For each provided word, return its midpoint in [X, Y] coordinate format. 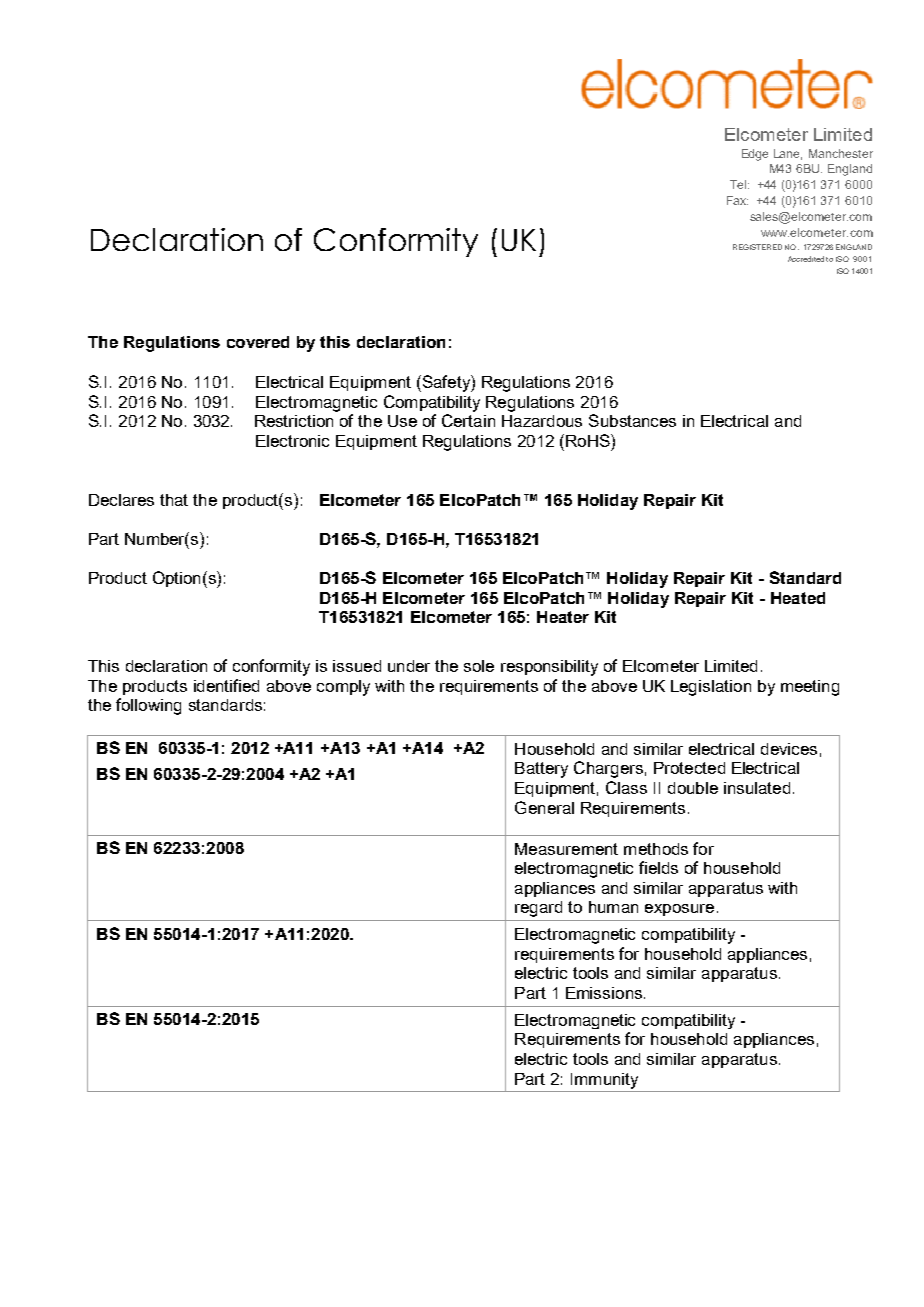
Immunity [604, 1081]
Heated [798, 598]
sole [479, 666]
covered [258, 342]
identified [226, 685]
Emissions [604, 993]
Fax [737, 200]
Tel [738, 184]
